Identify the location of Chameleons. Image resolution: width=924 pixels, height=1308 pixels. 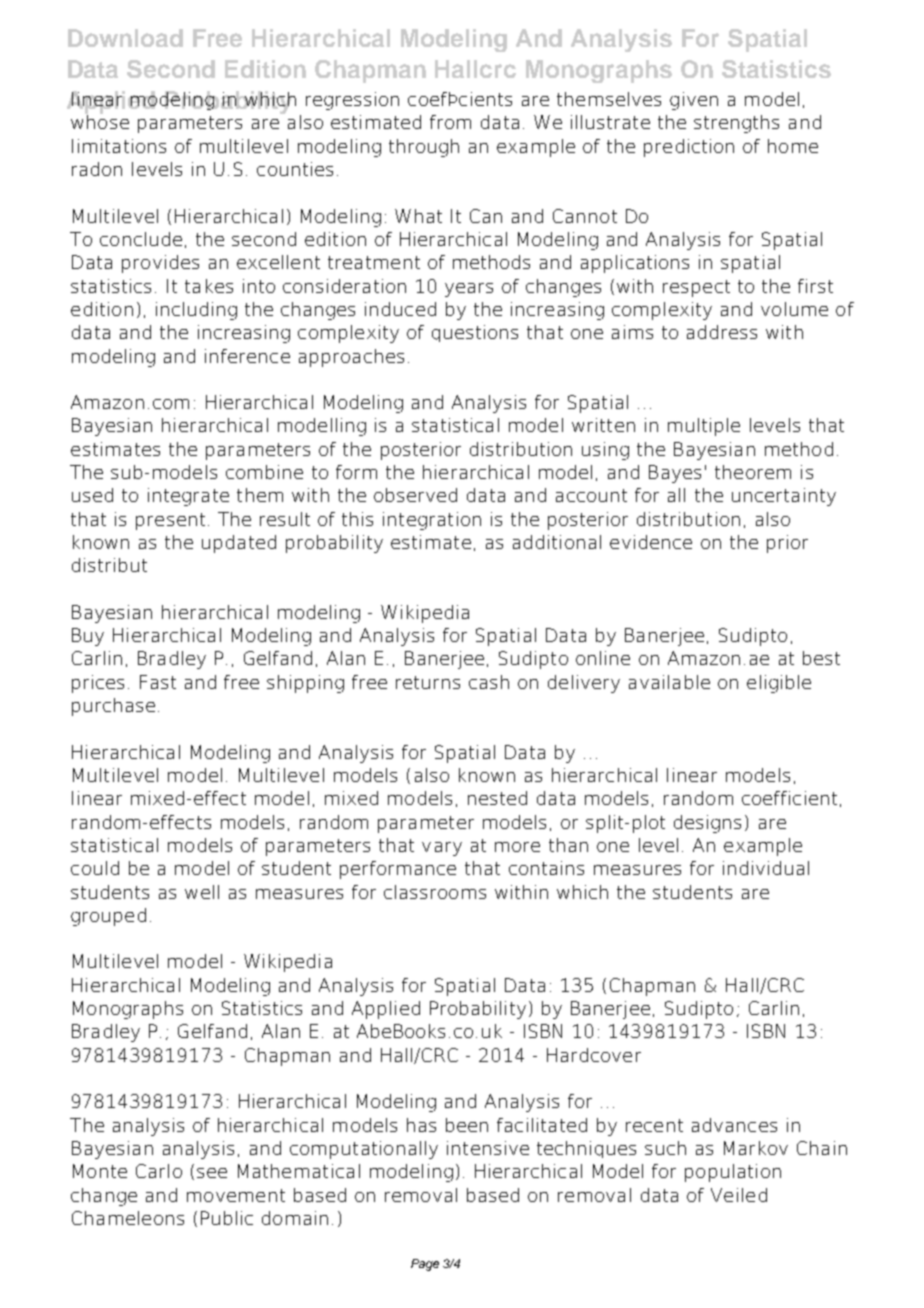
(128, 1218).
